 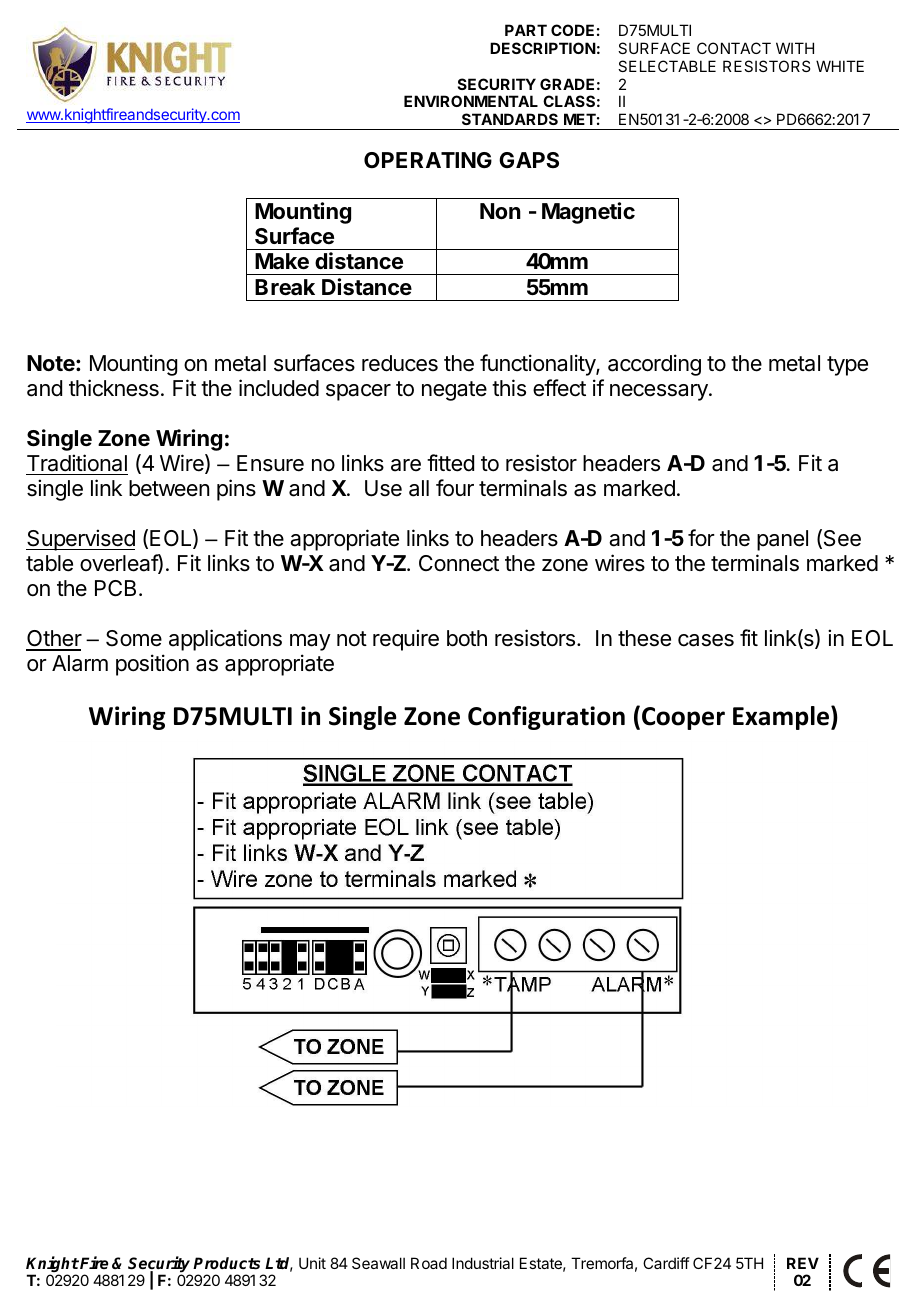 I want to click on ENVIRONMENTAL, so click(x=471, y=101).
